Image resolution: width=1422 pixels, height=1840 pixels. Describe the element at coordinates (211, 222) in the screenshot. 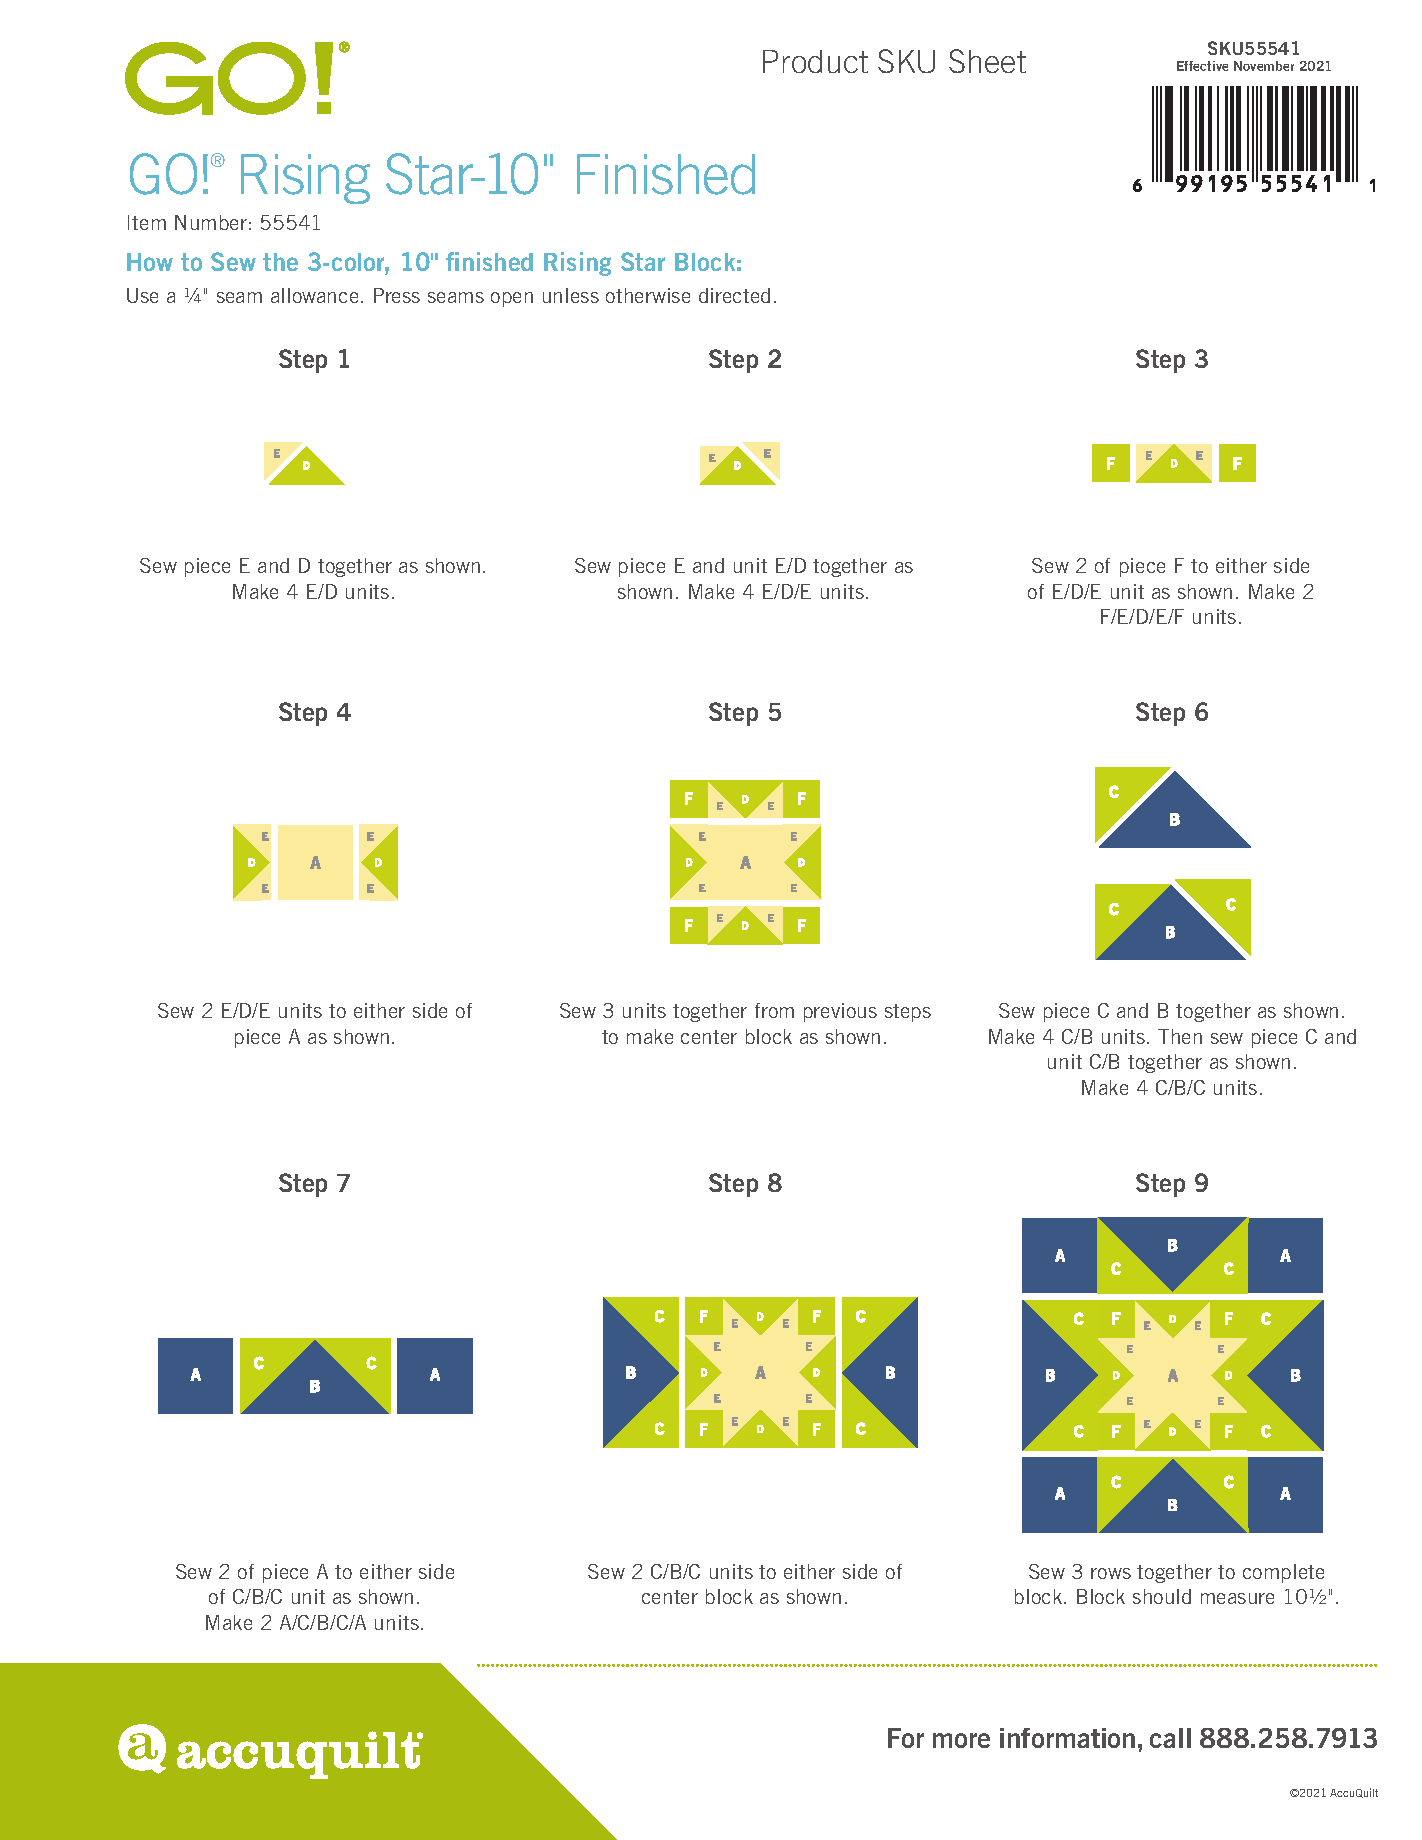

I see `Number` at that location.
